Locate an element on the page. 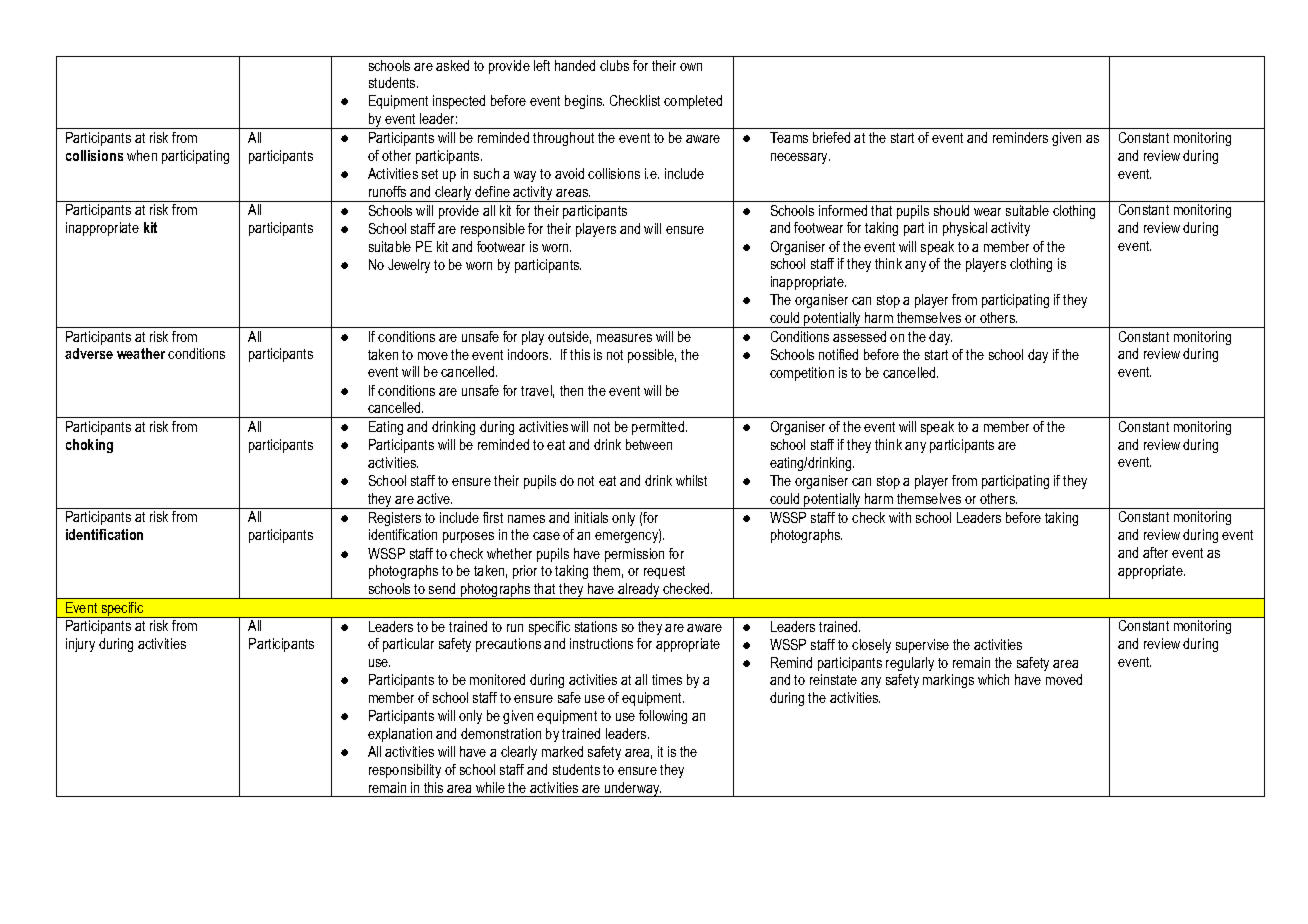  briefed is located at coordinates (831, 137).
